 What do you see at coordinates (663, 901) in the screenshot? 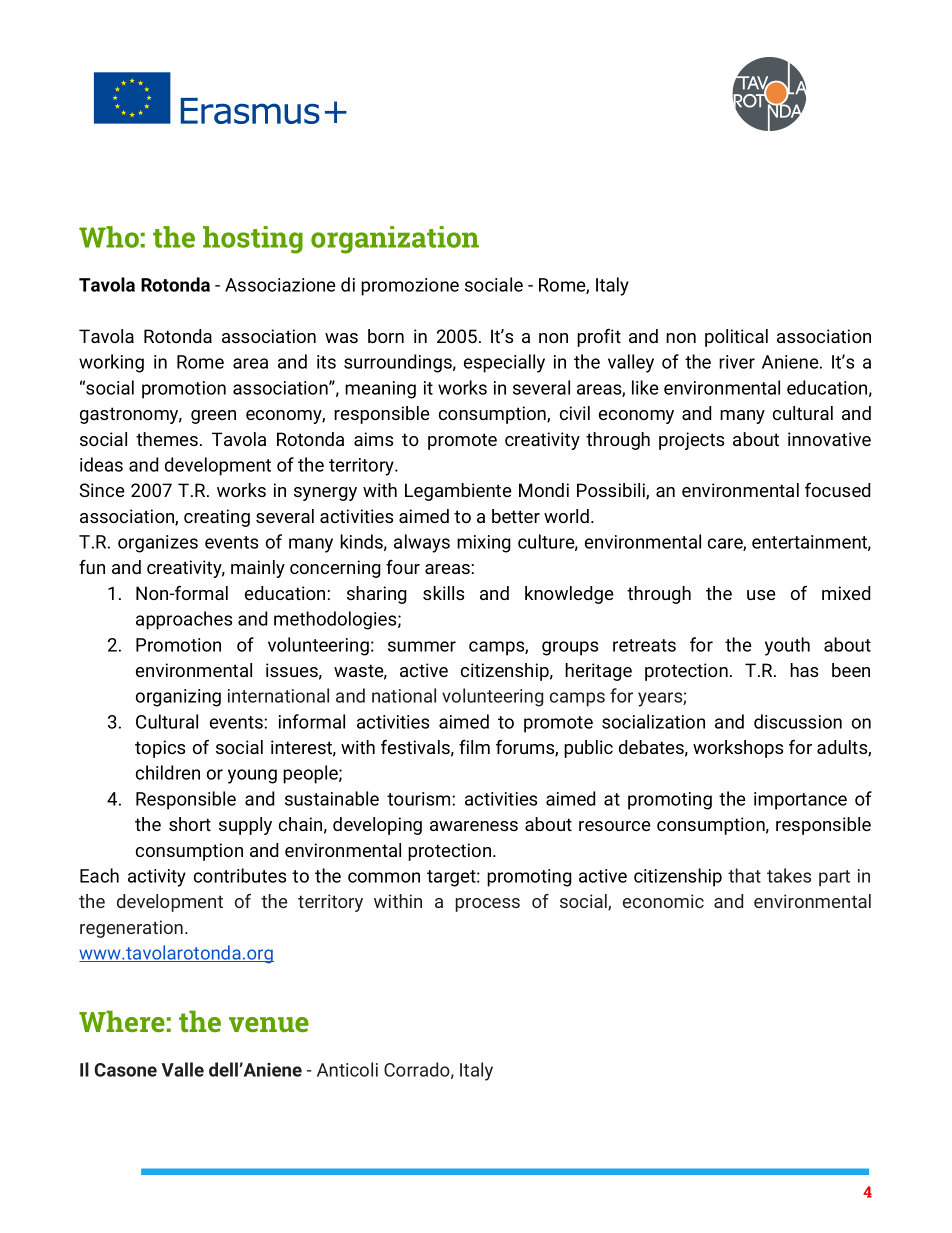
I see `economic` at bounding box center [663, 901].
